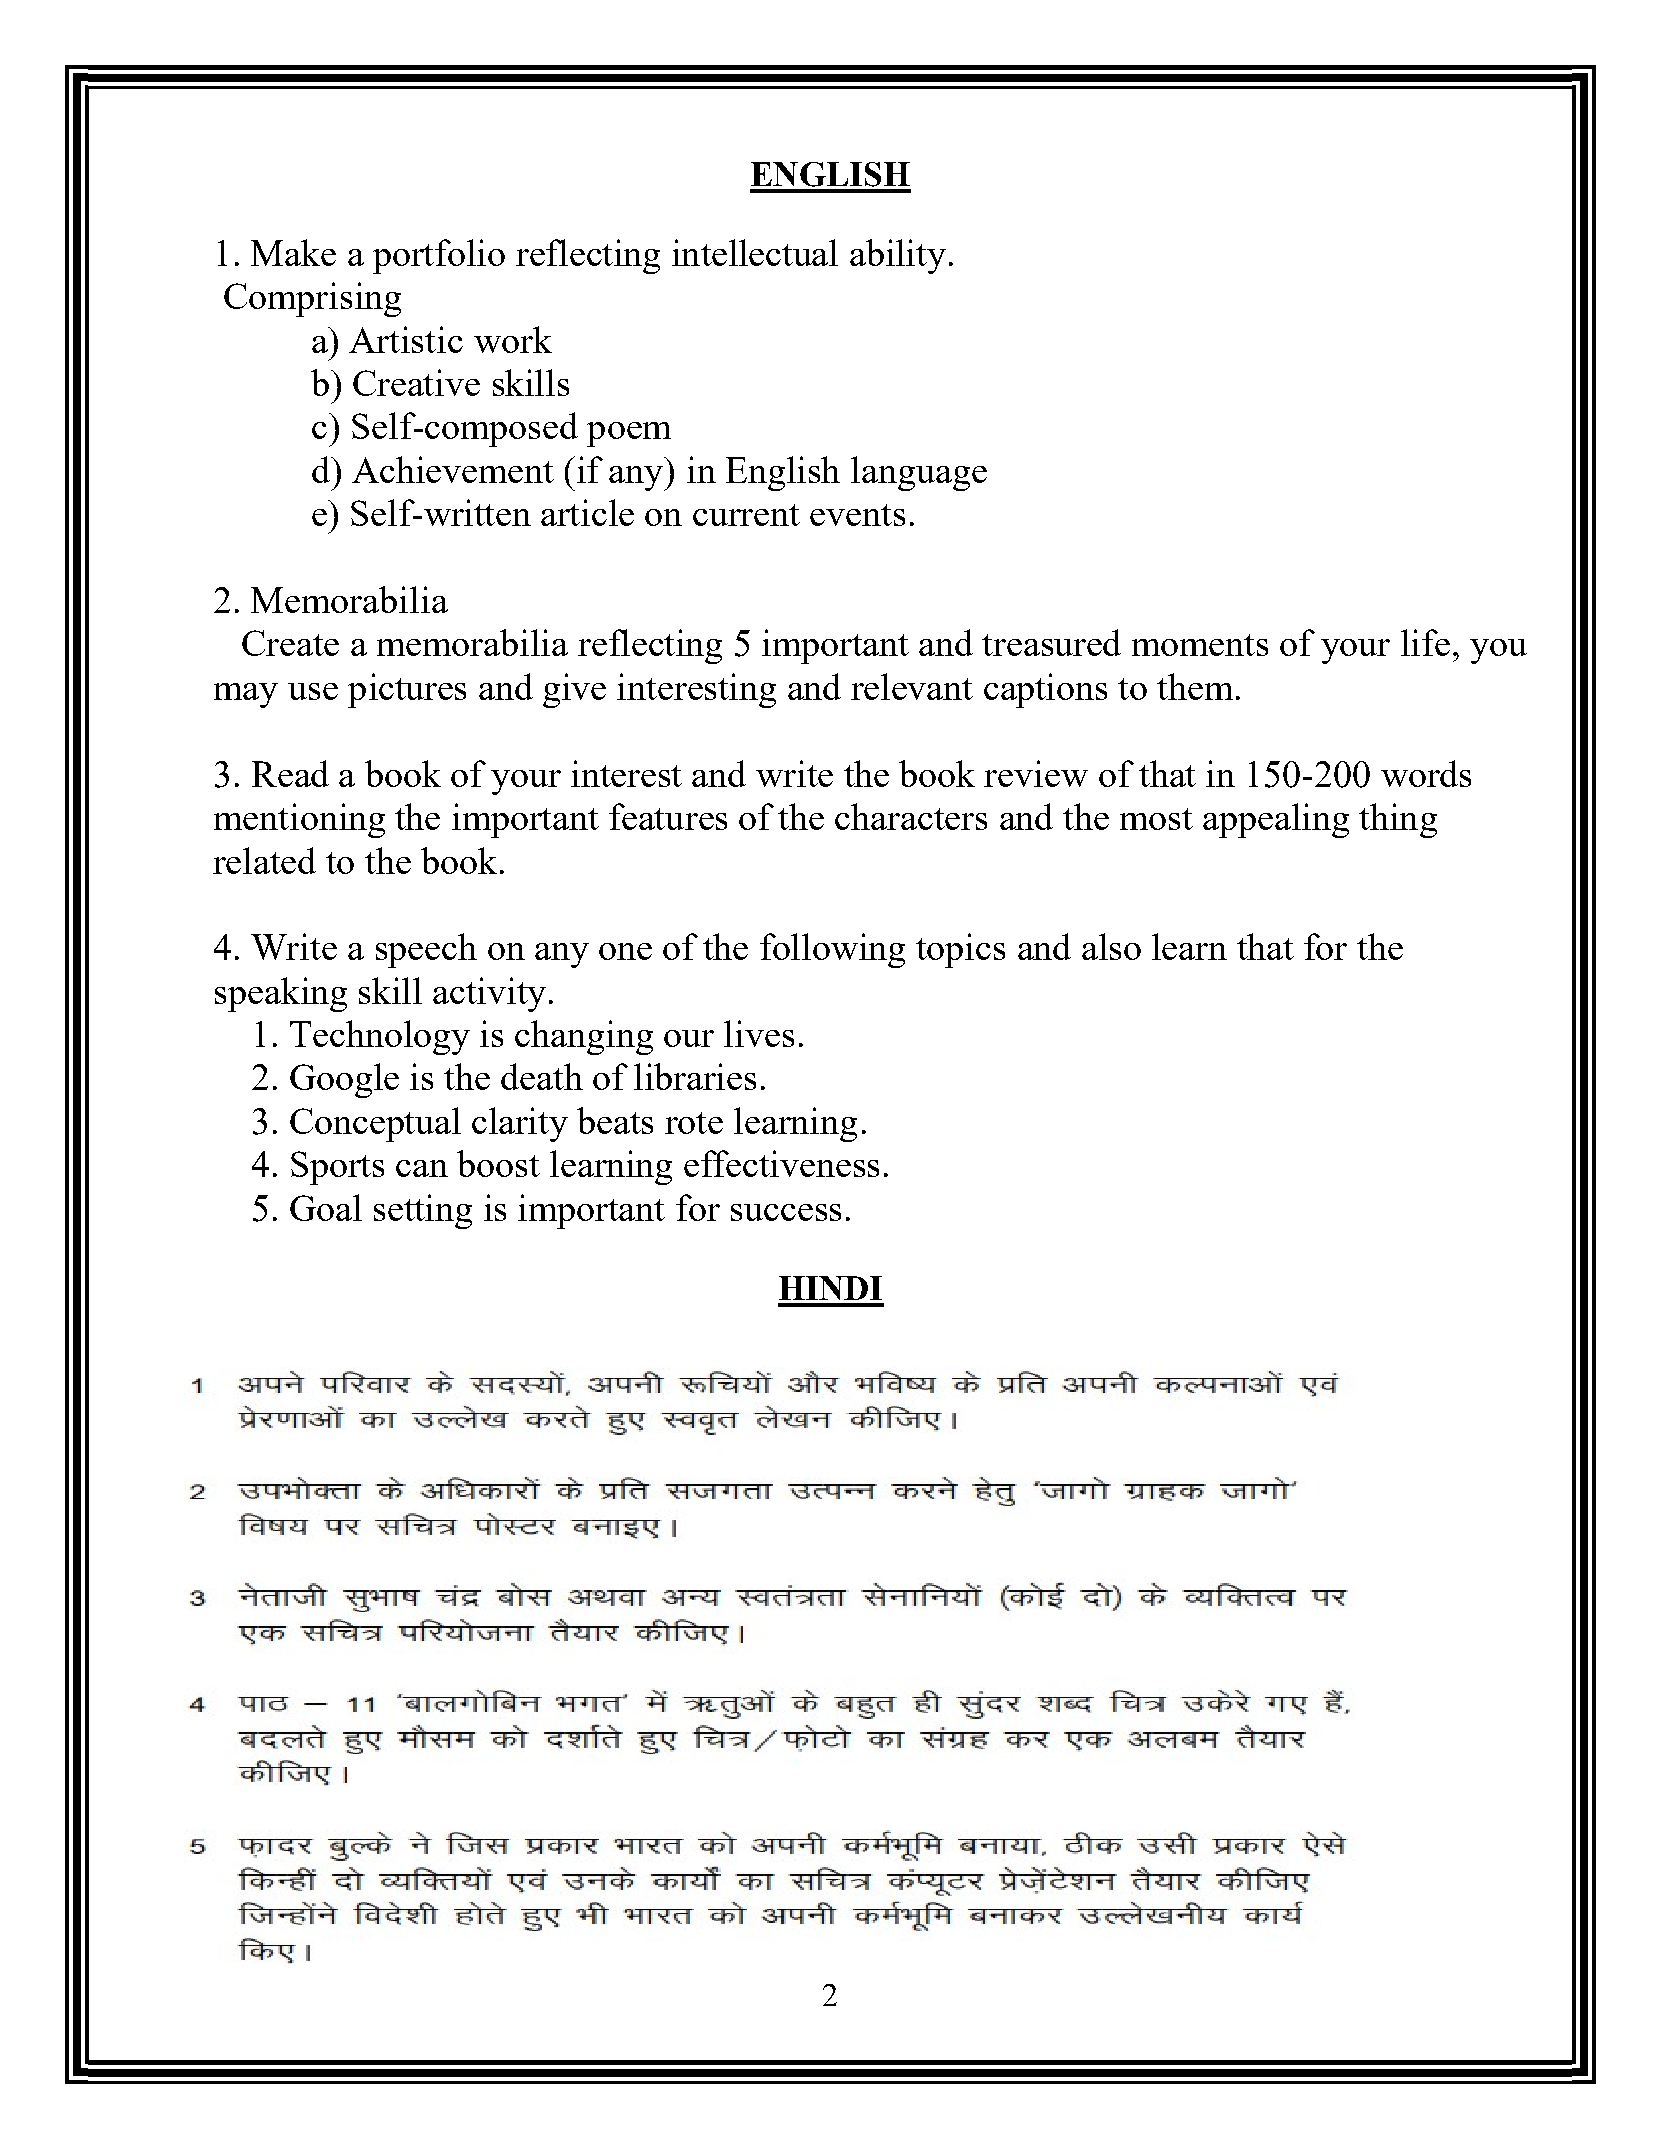 The image size is (1661, 2149). Describe the element at coordinates (755, 252) in the screenshot. I see `intellectual` at that location.
